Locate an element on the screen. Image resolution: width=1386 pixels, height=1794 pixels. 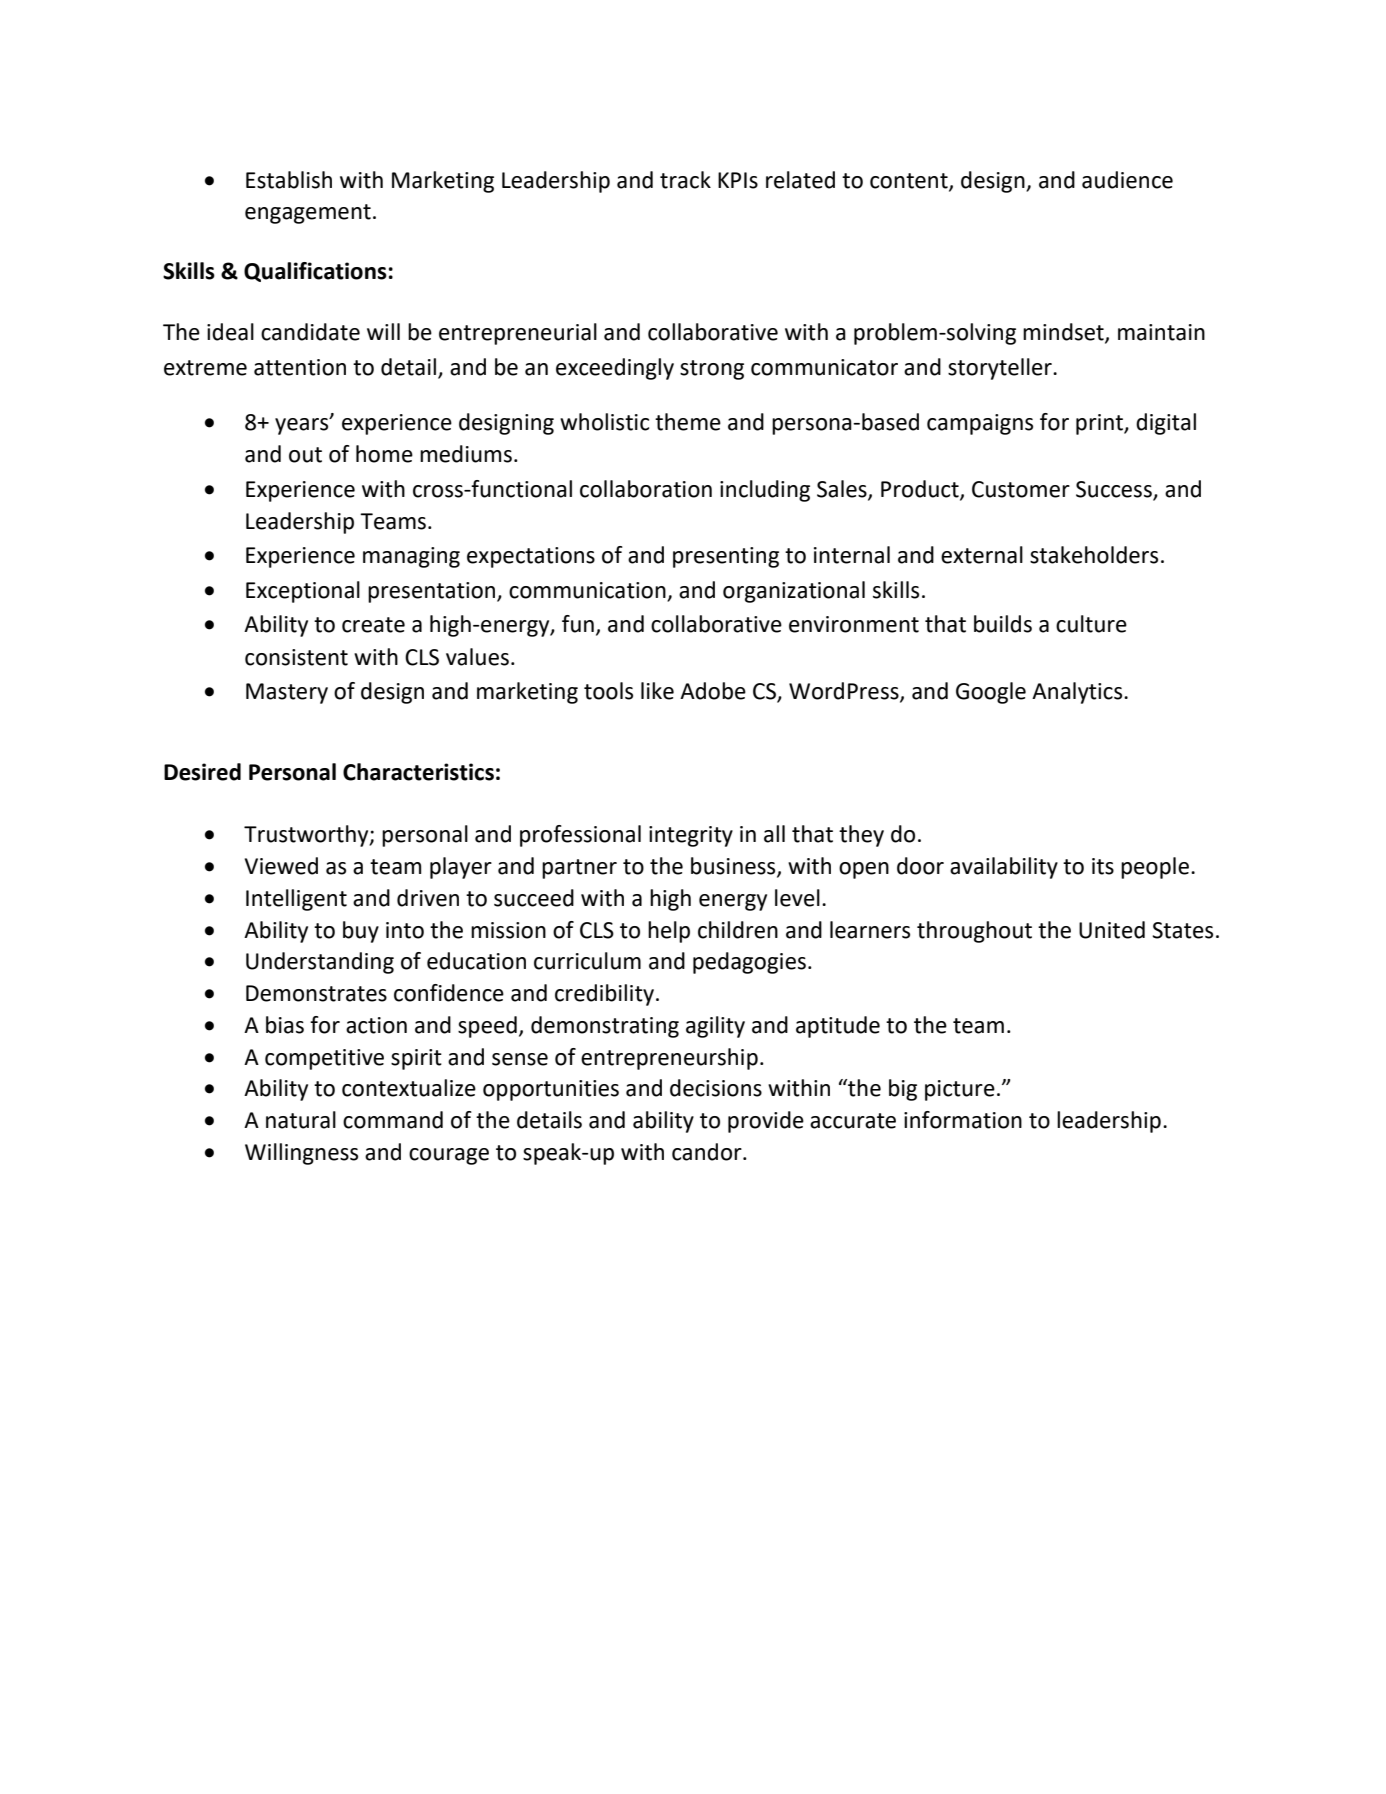
track is located at coordinates (685, 180).
